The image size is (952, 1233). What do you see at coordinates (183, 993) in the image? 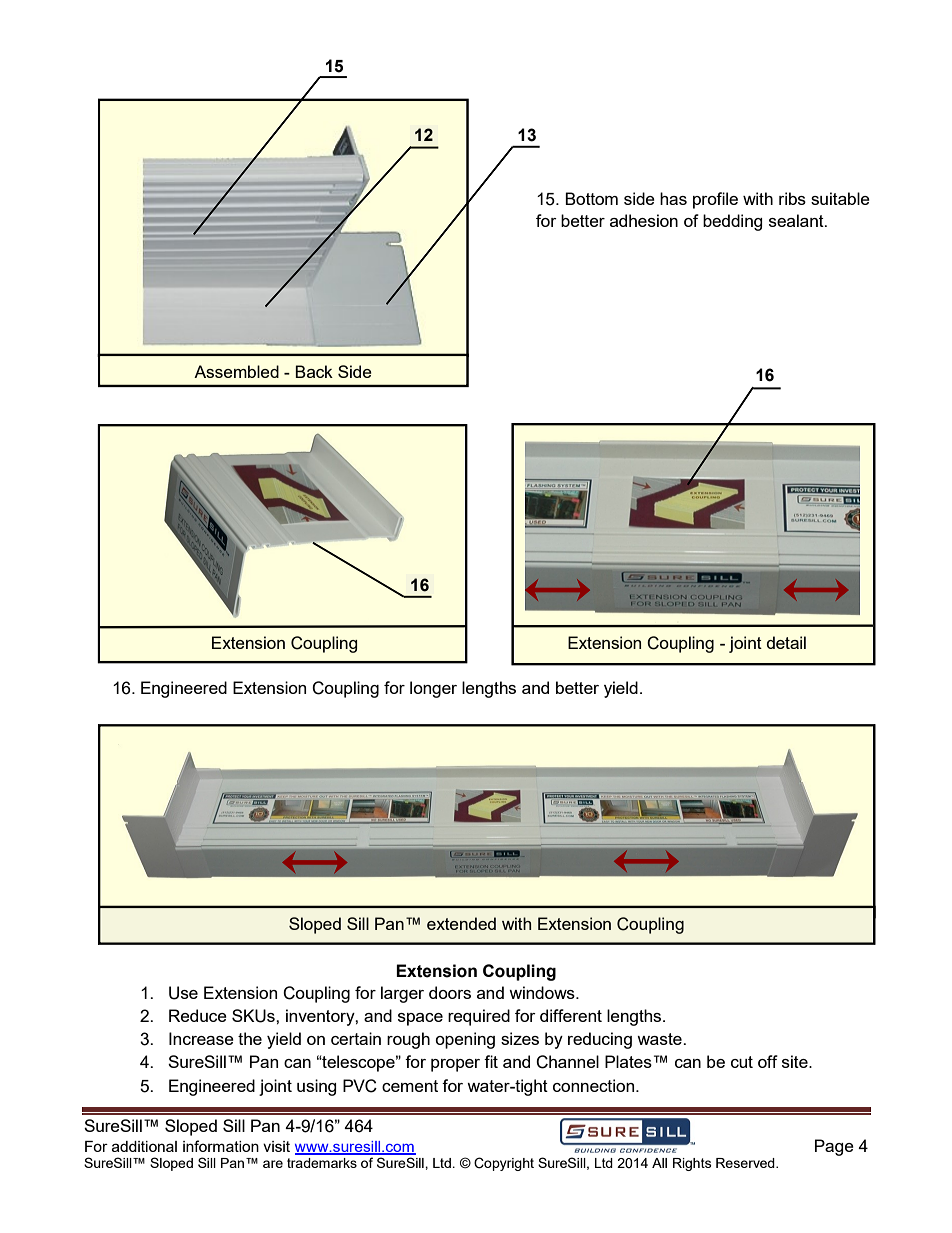
I see `Use` at bounding box center [183, 993].
